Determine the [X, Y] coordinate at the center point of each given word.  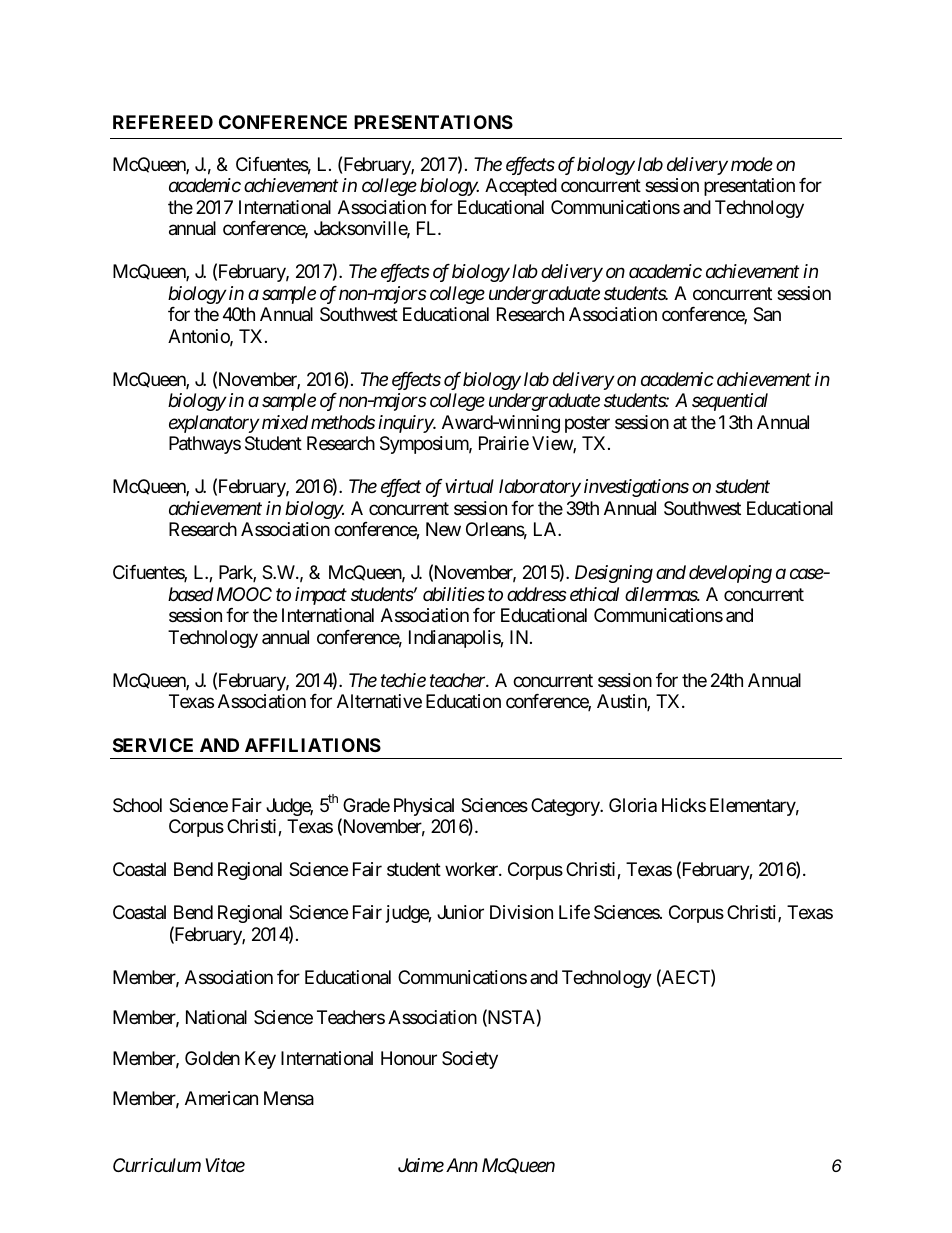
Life [574, 912]
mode [752, 164]
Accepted [521, 187]
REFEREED [163, 122]
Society [470, 1060]
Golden [212, 1058]
